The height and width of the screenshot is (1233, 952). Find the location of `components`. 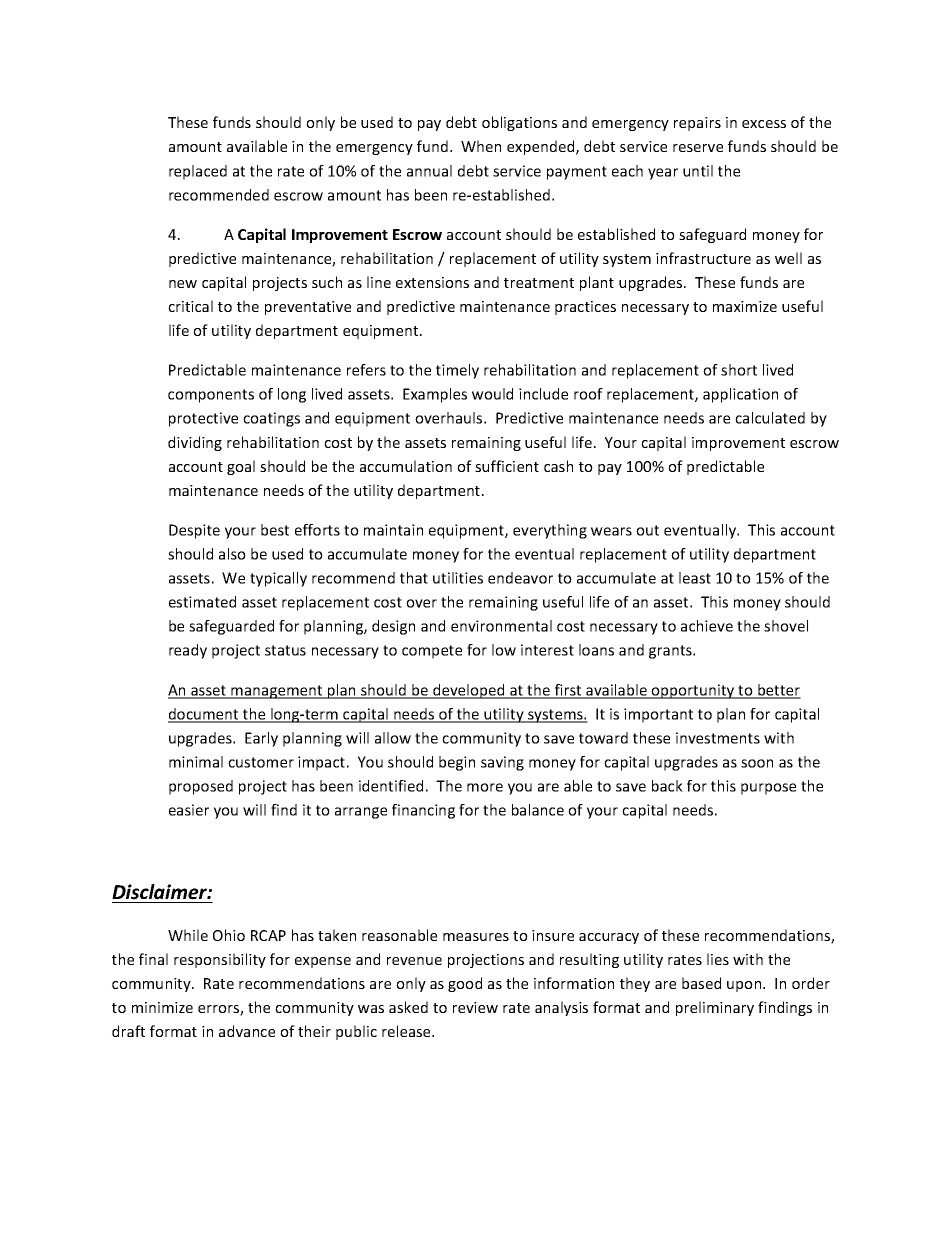

components is located at coordinates (211, 396).
